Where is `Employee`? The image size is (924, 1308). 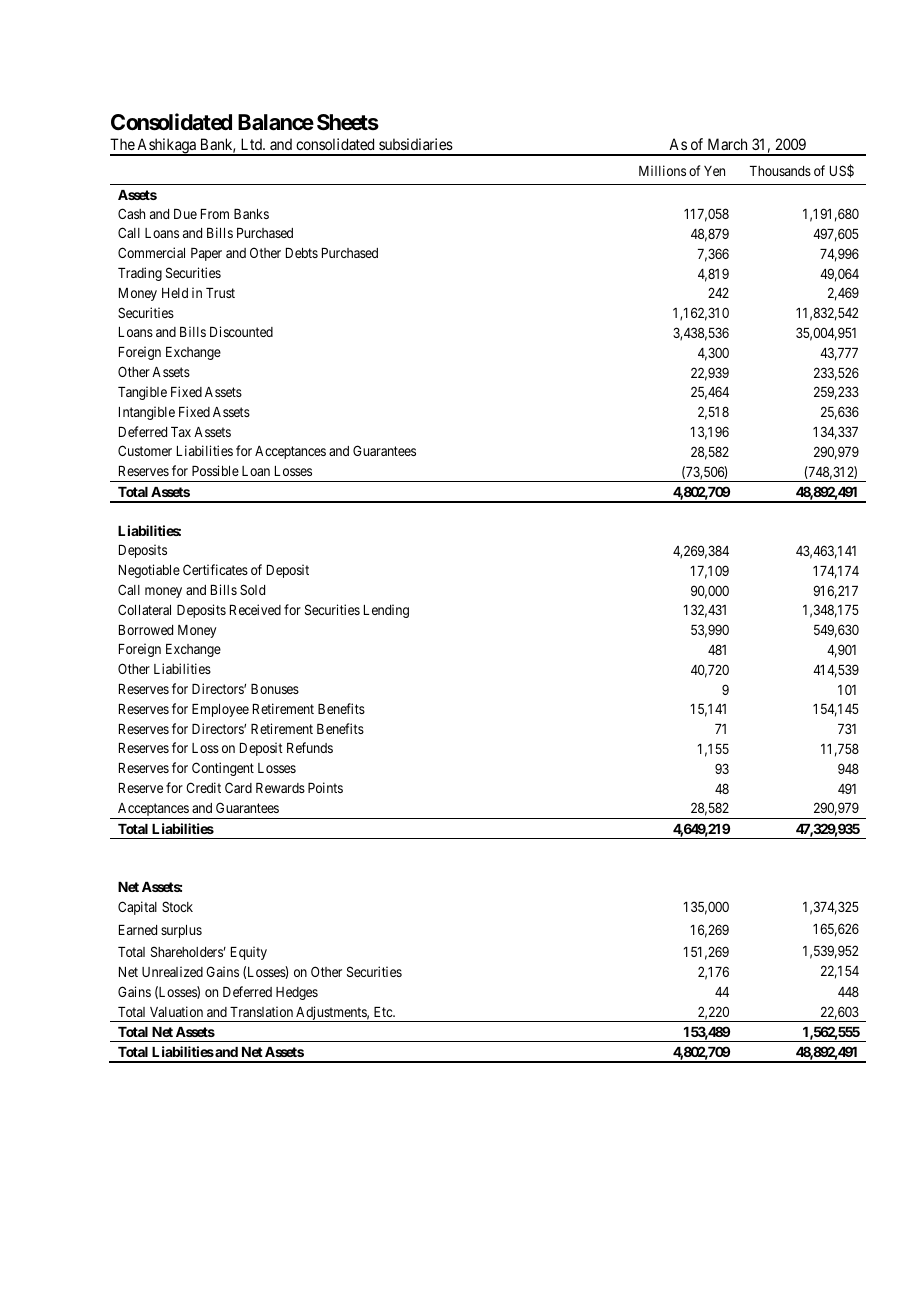
Employee is located at coordinates (220, 710).
